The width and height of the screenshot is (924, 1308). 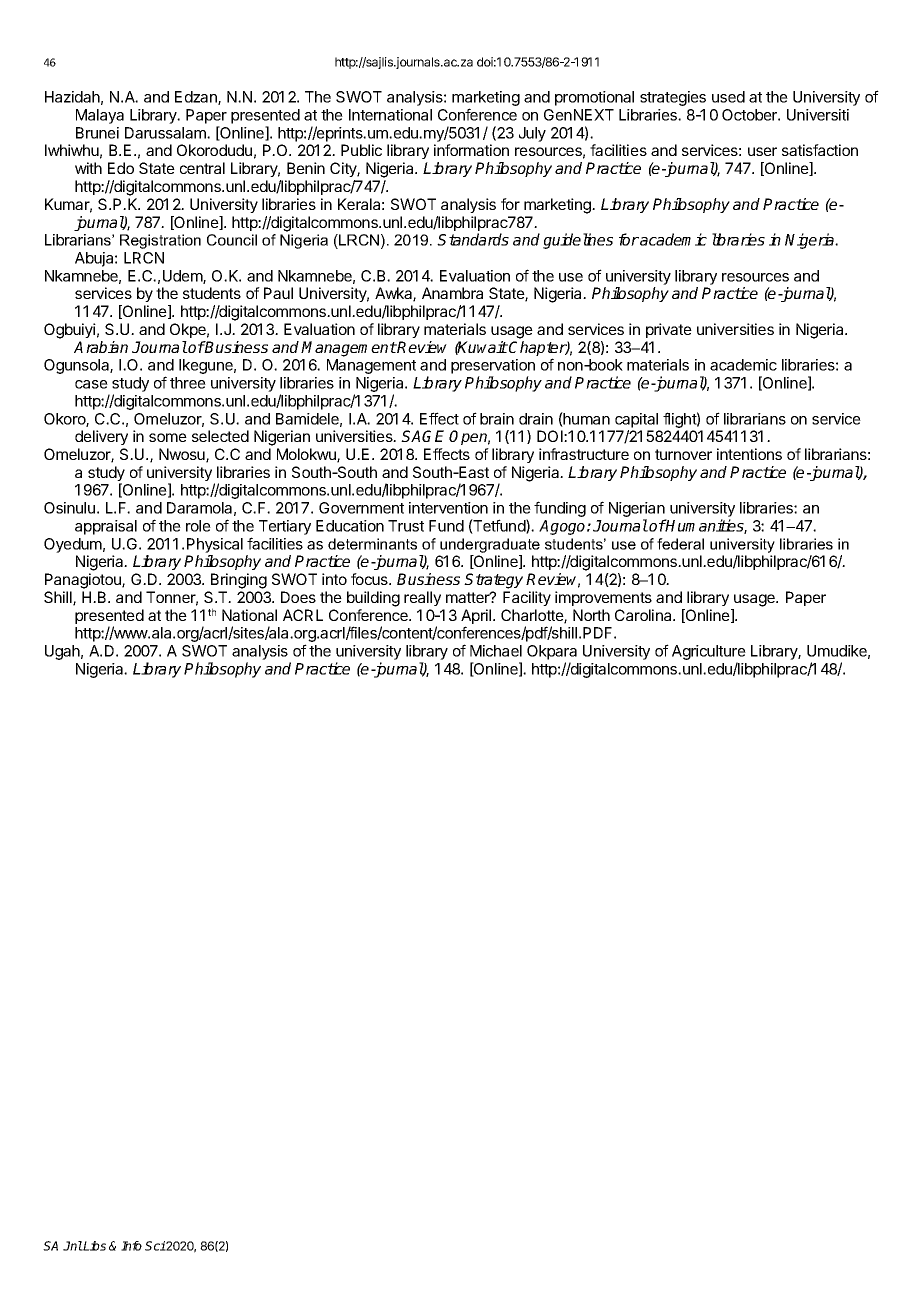 What do you see at coordinates (202, 168) in the screenshot?
I see `central` at bounding box center [202, 168].
